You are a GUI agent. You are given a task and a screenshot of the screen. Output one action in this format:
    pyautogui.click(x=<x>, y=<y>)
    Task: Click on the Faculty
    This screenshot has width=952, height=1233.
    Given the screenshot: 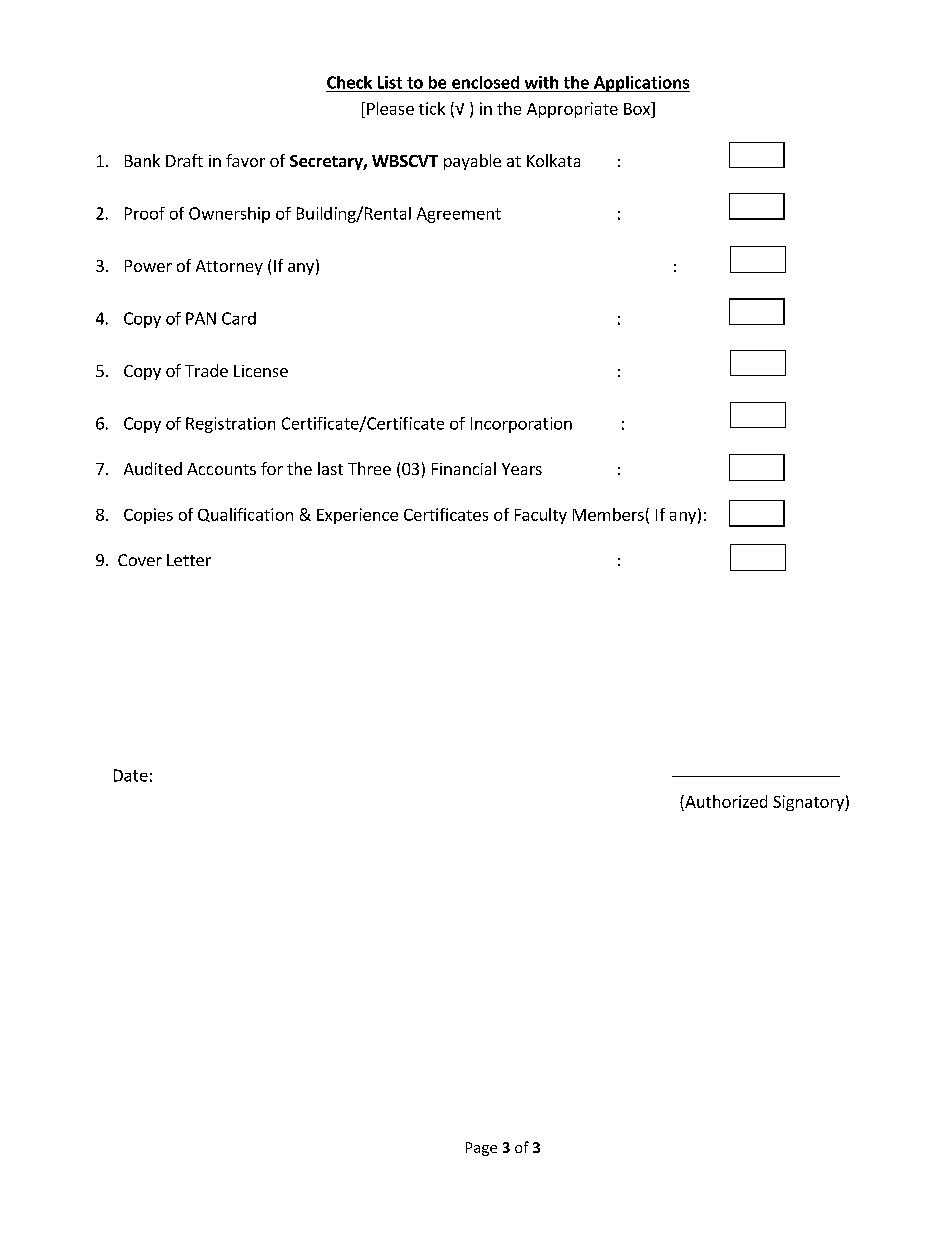 What is the action you would take?
    pyautogui.click(x=541, y=516)
